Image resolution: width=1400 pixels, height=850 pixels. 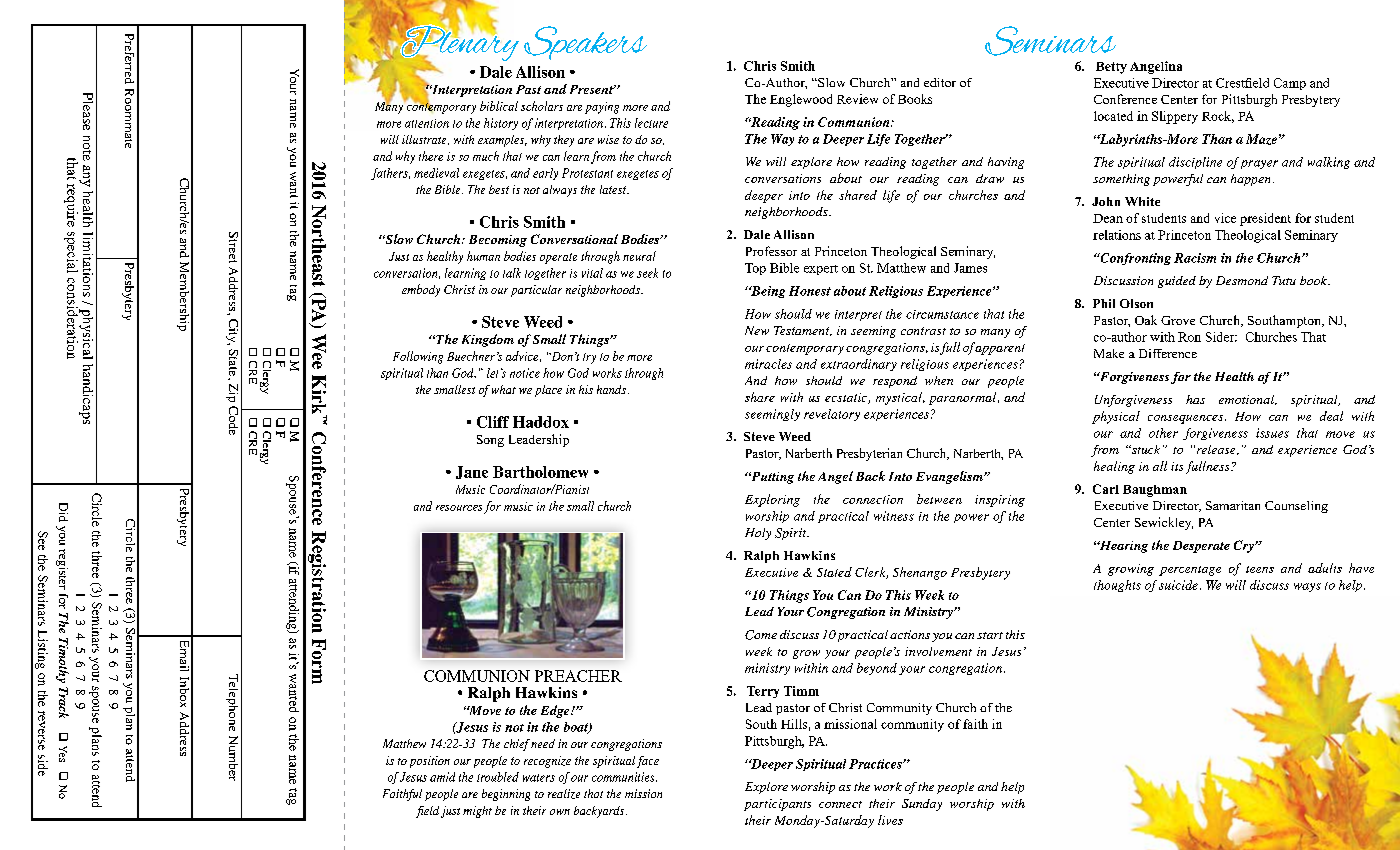 I want to click on witness, so click(x=894, y=516).
